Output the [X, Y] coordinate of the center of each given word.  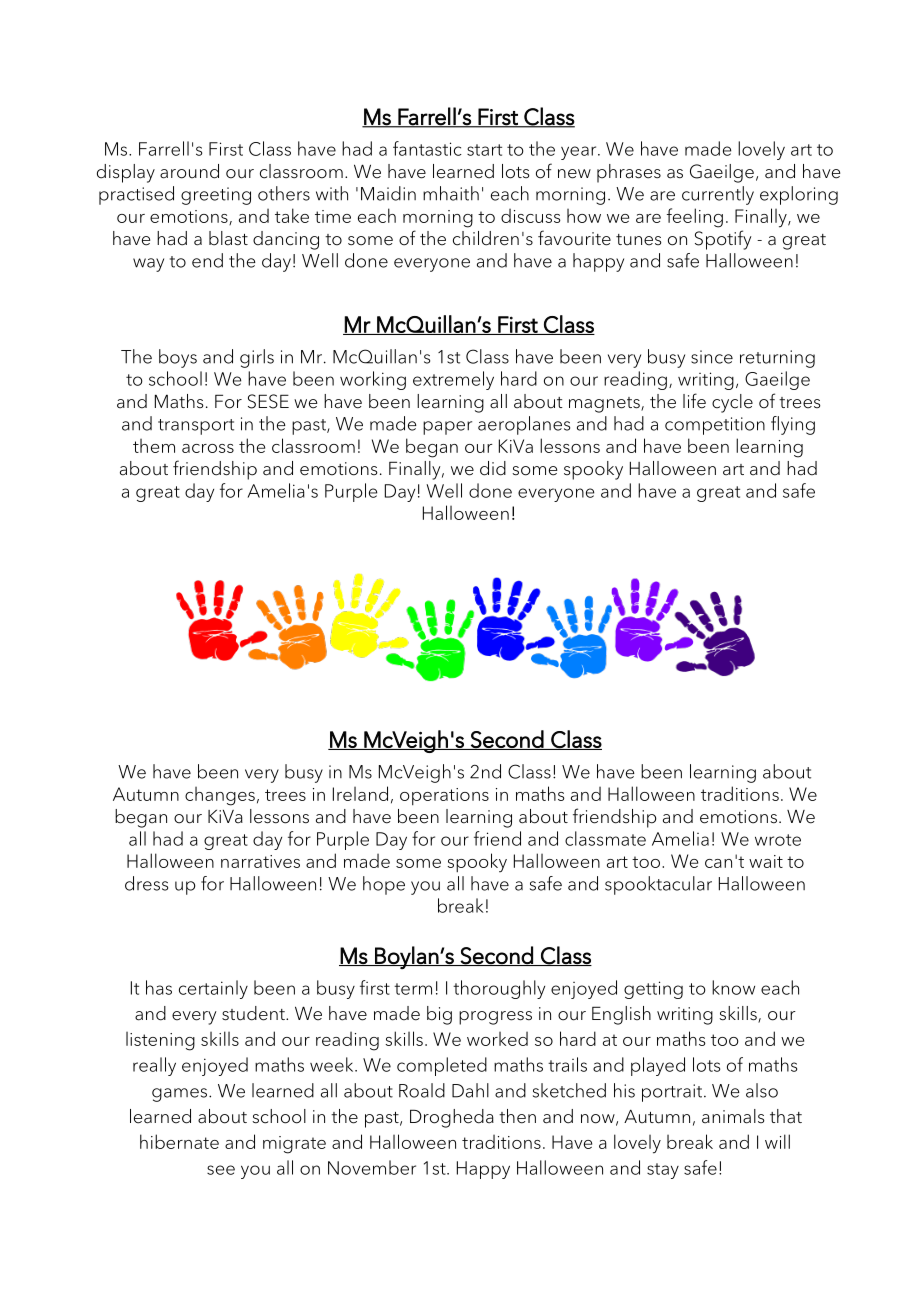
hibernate [179, 1141]
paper [447, 428]
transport [196, 427]
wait [766, 861]
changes [220, 796]
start [484, 150]
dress [146, 883]
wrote [778, 840]
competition [715, 426]
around [189, 171]
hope [384, 885]
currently [718, 195]
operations [444, 796]
